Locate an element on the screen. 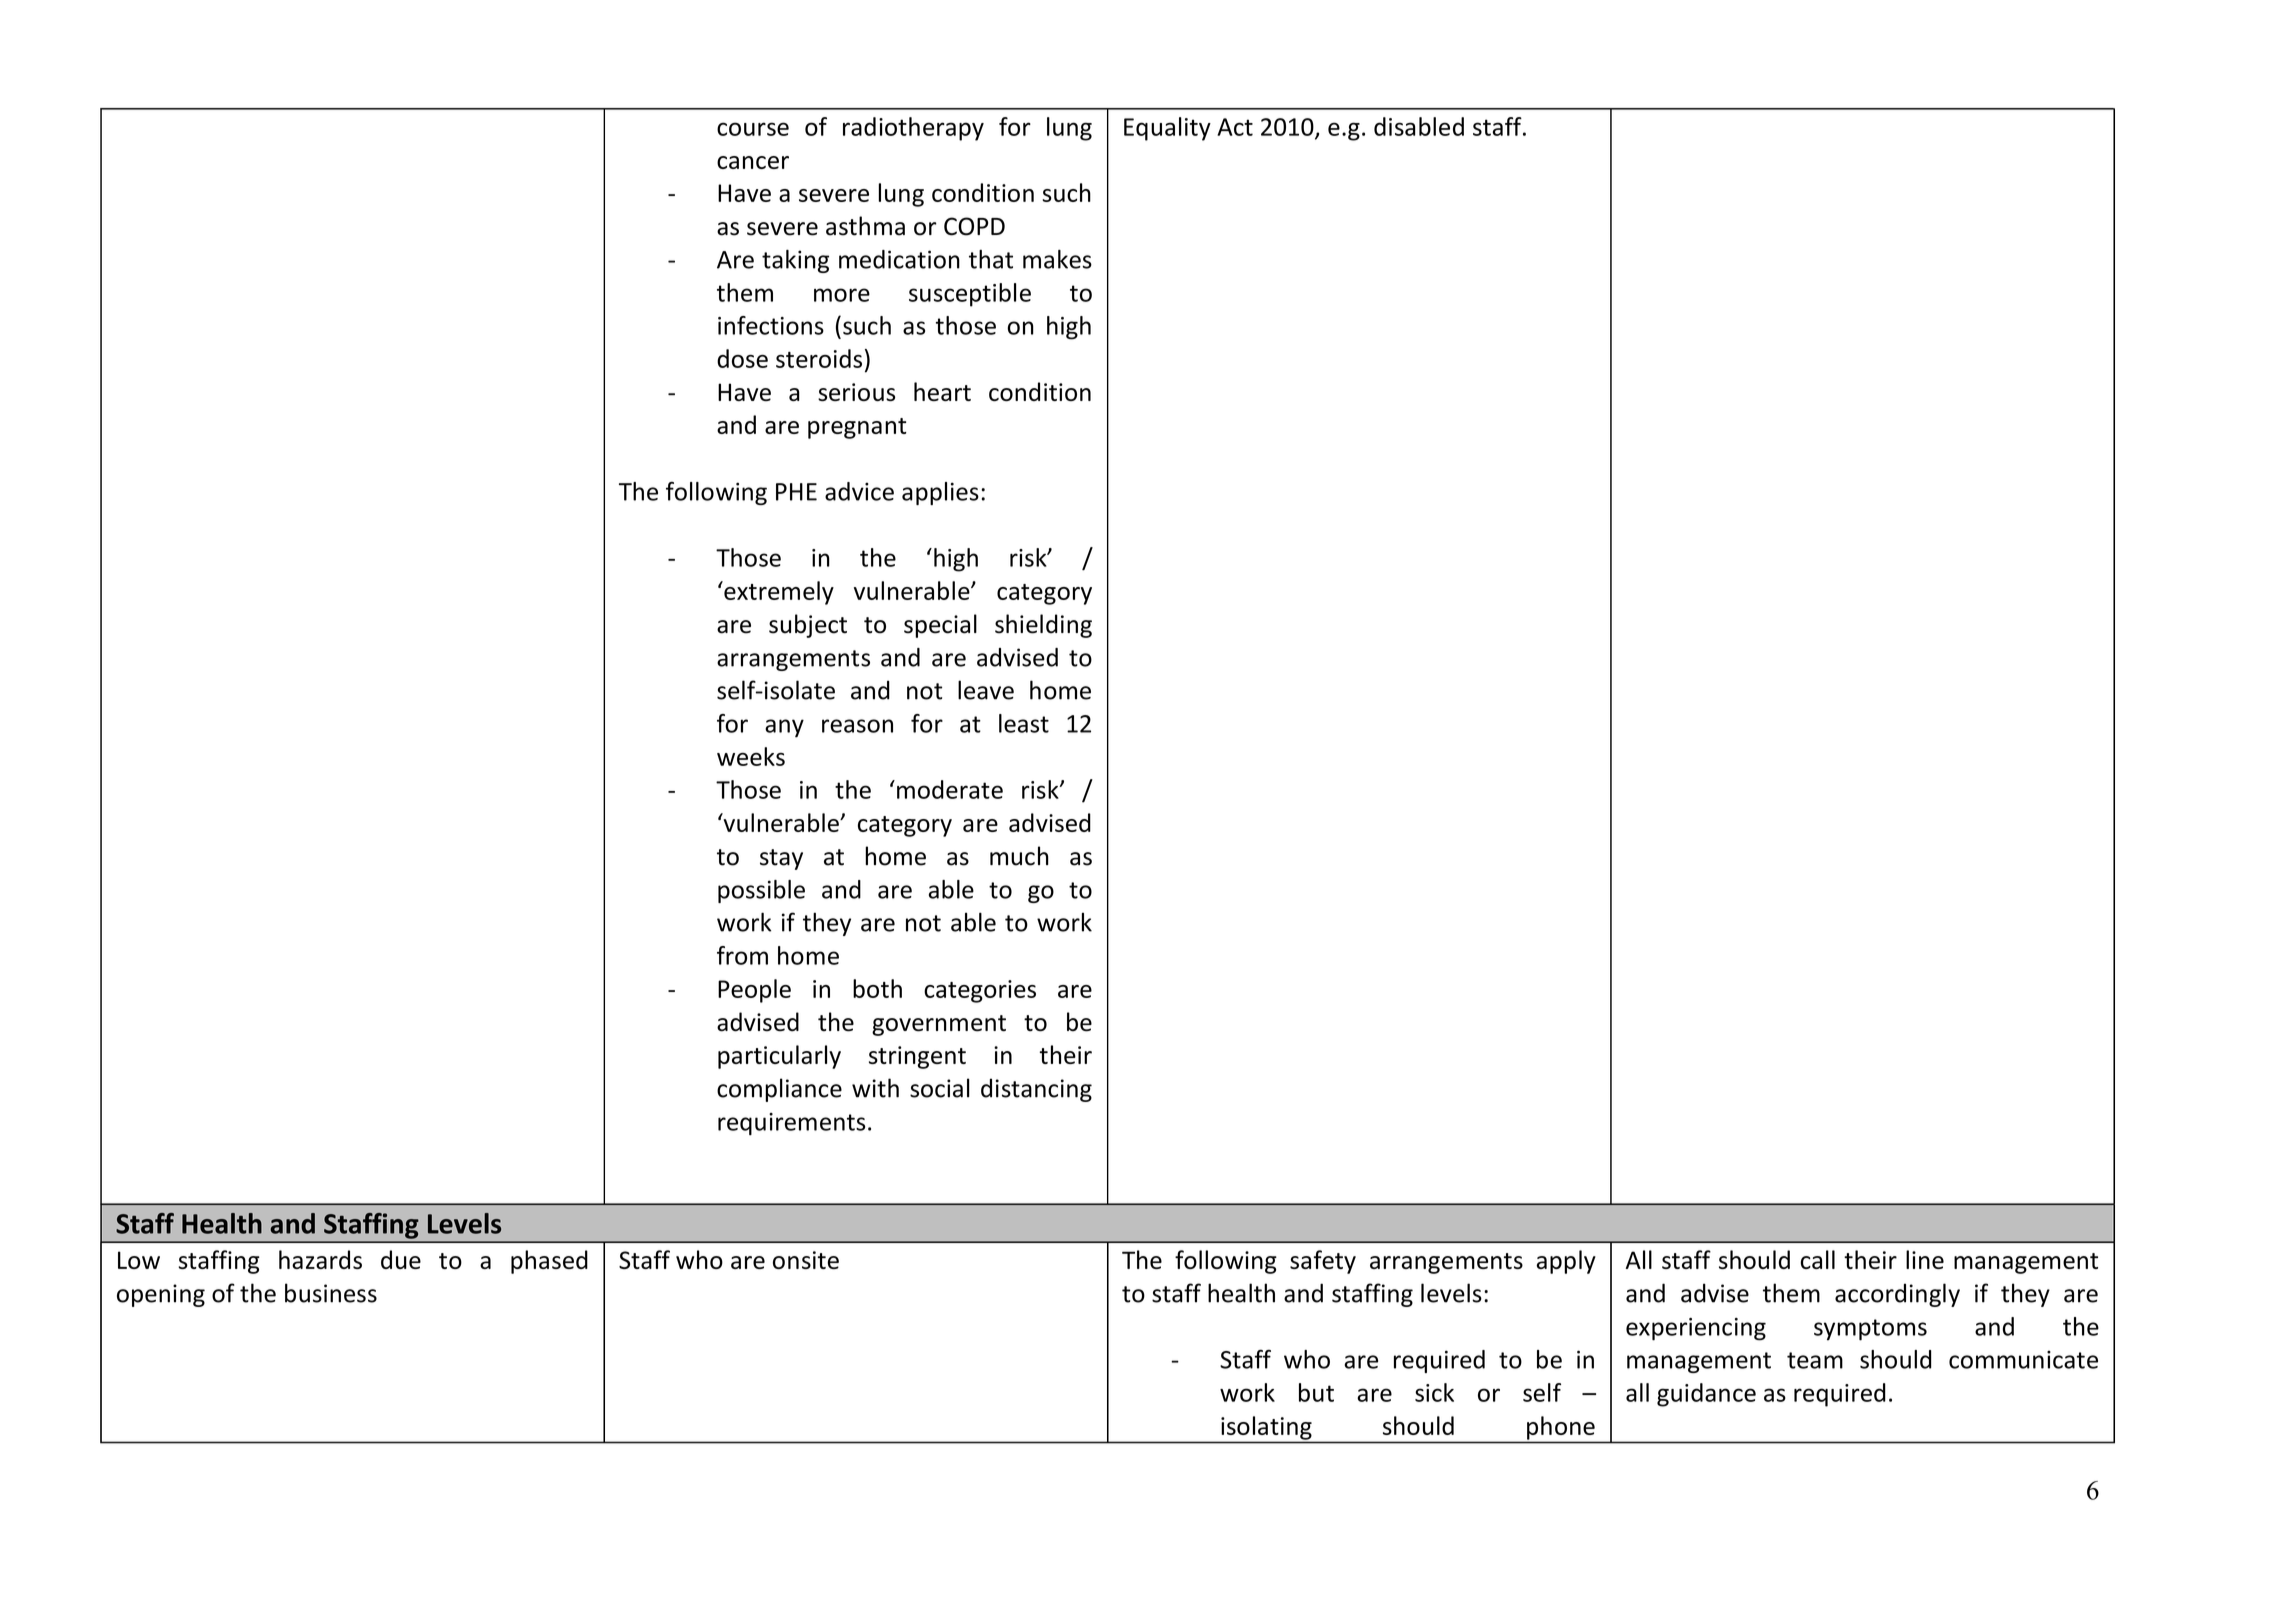 The height and width of the screenshot is (1617, 2287). weeks is located at coordinates (751, 756).
